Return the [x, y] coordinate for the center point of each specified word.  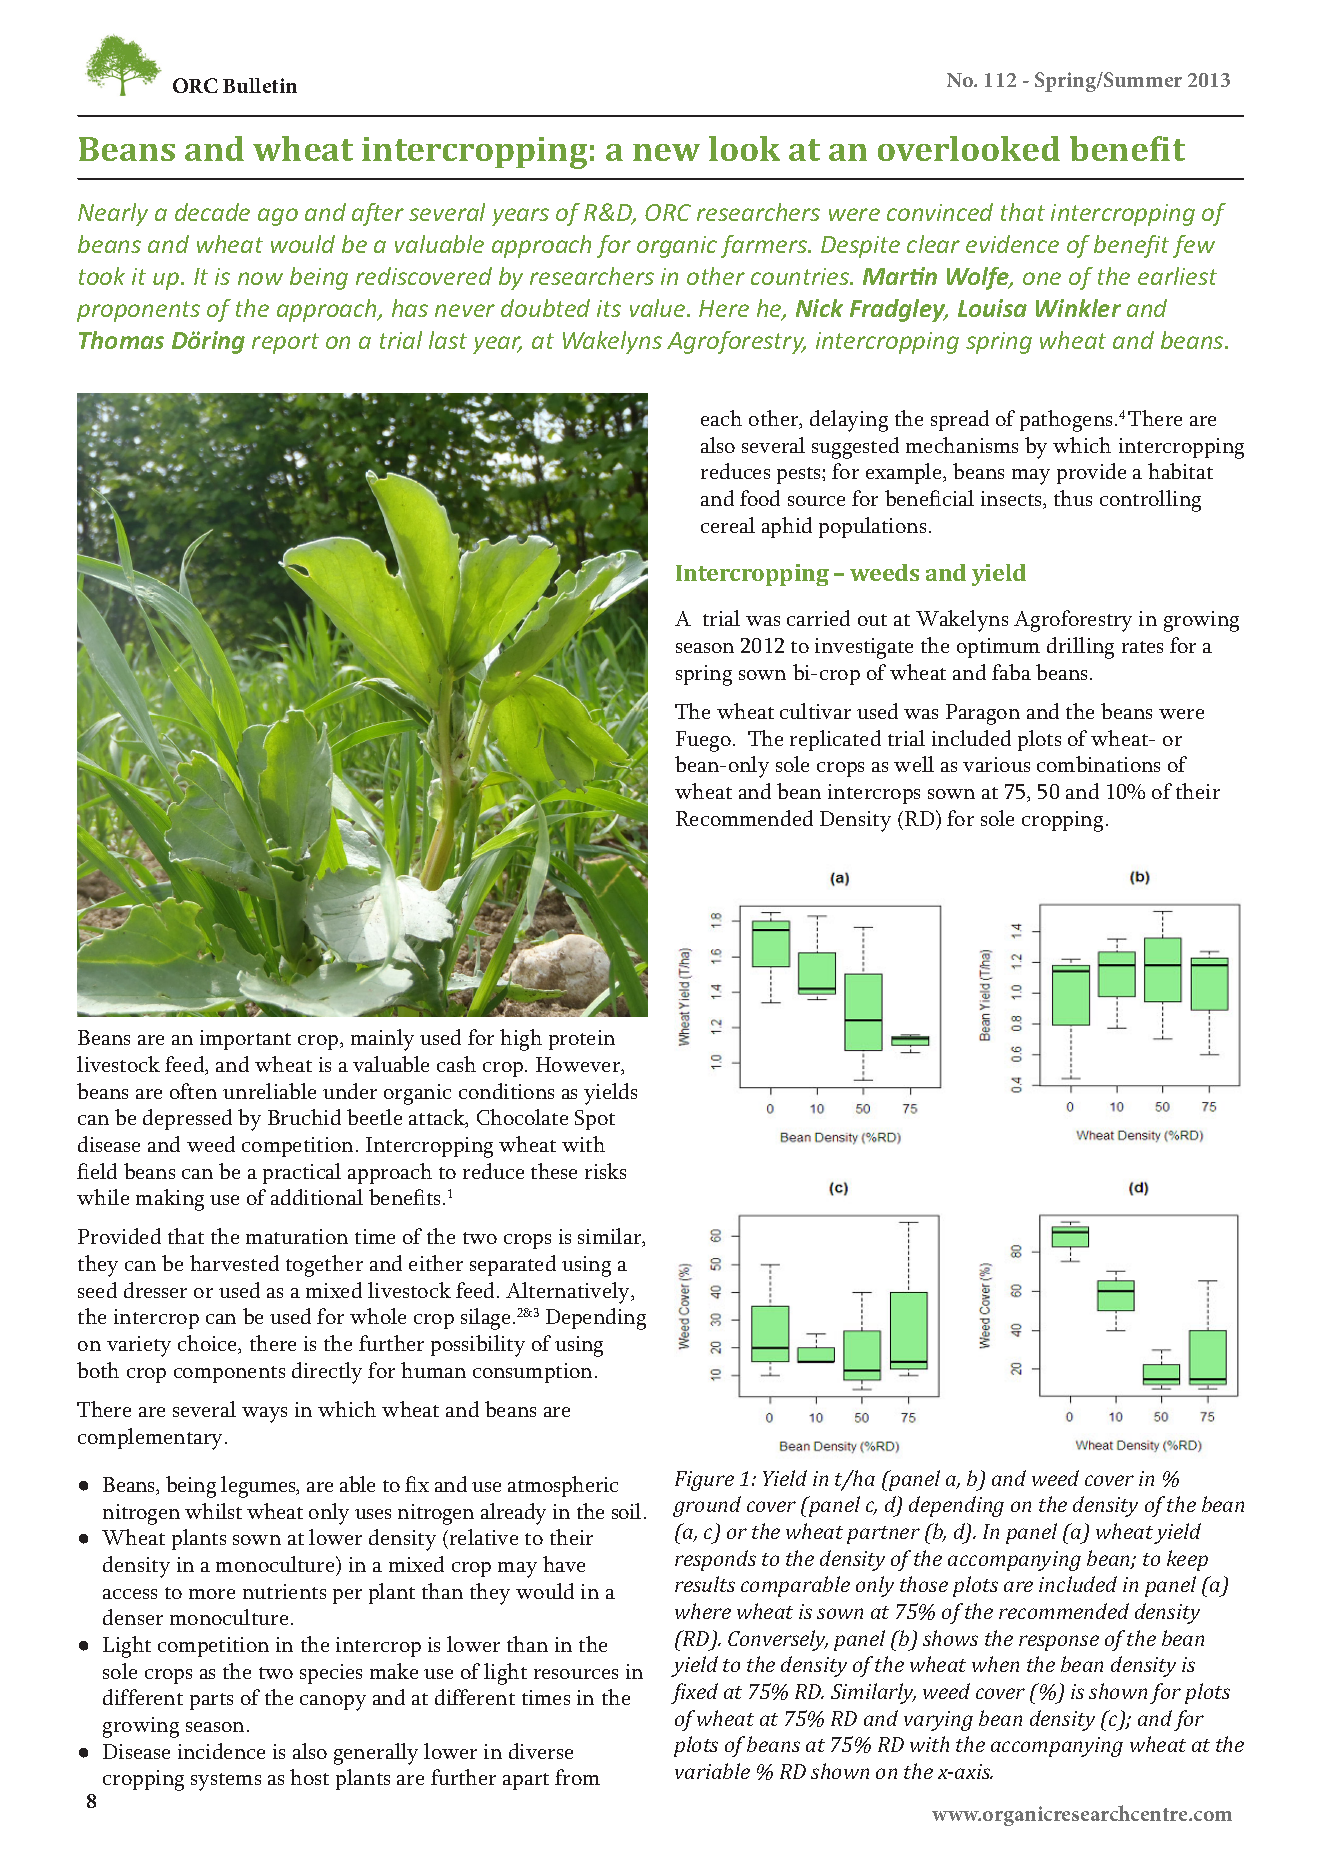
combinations [1098, 764]
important [245, 1040]
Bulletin [260, 85]
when [995, 1664]
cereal [728, 525]
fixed [694, 1693]
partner [883, 1535]
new [666, 152]
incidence [221, 1751]
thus [1073, 498]
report [285, 343]
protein [582, 1040]
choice [209, 1344]
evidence [1012, 244]
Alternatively [569, 1293]
